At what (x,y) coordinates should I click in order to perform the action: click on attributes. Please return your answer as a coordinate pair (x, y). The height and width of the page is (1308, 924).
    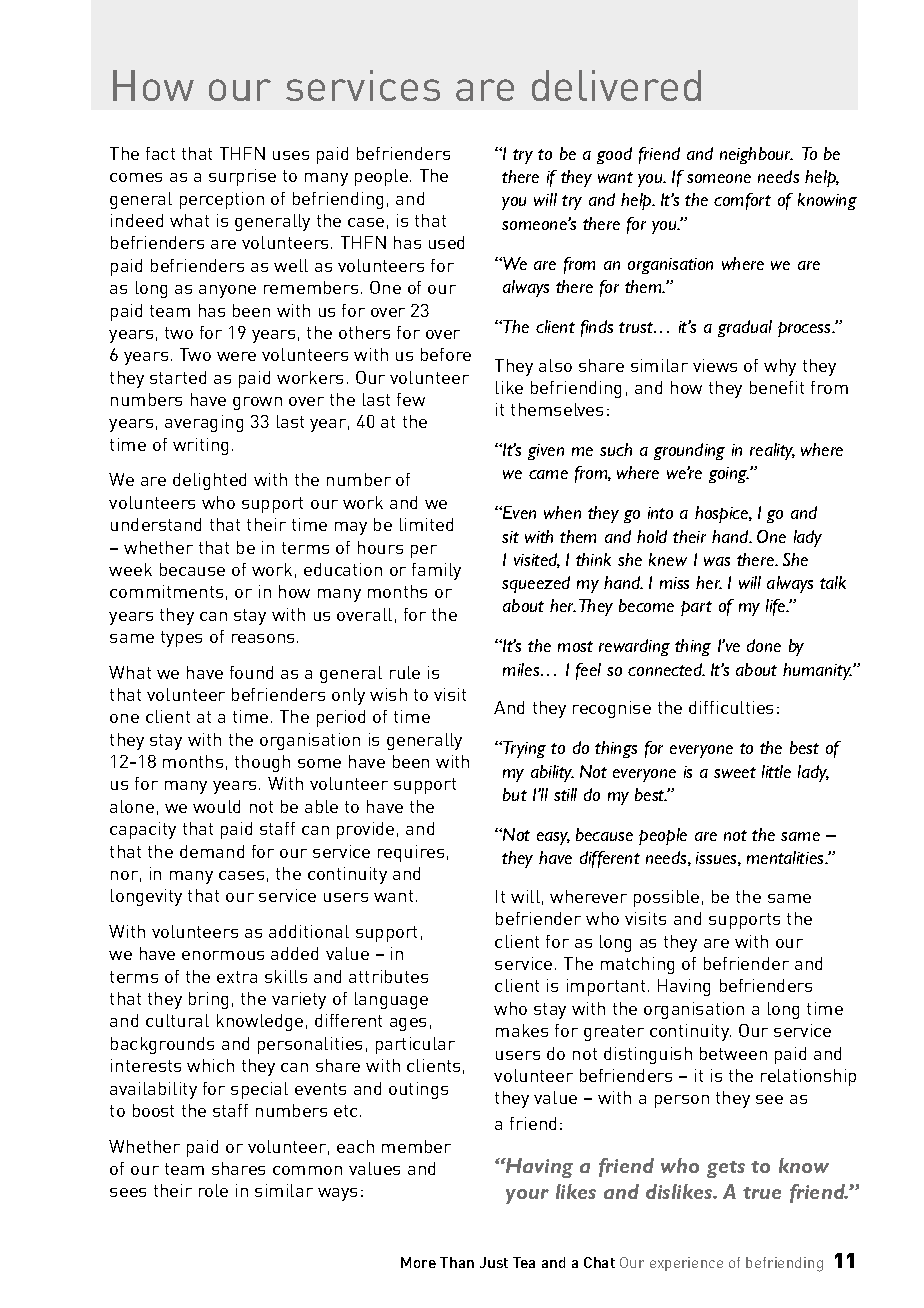
    Looking at the image, I should click on (388, 976).
